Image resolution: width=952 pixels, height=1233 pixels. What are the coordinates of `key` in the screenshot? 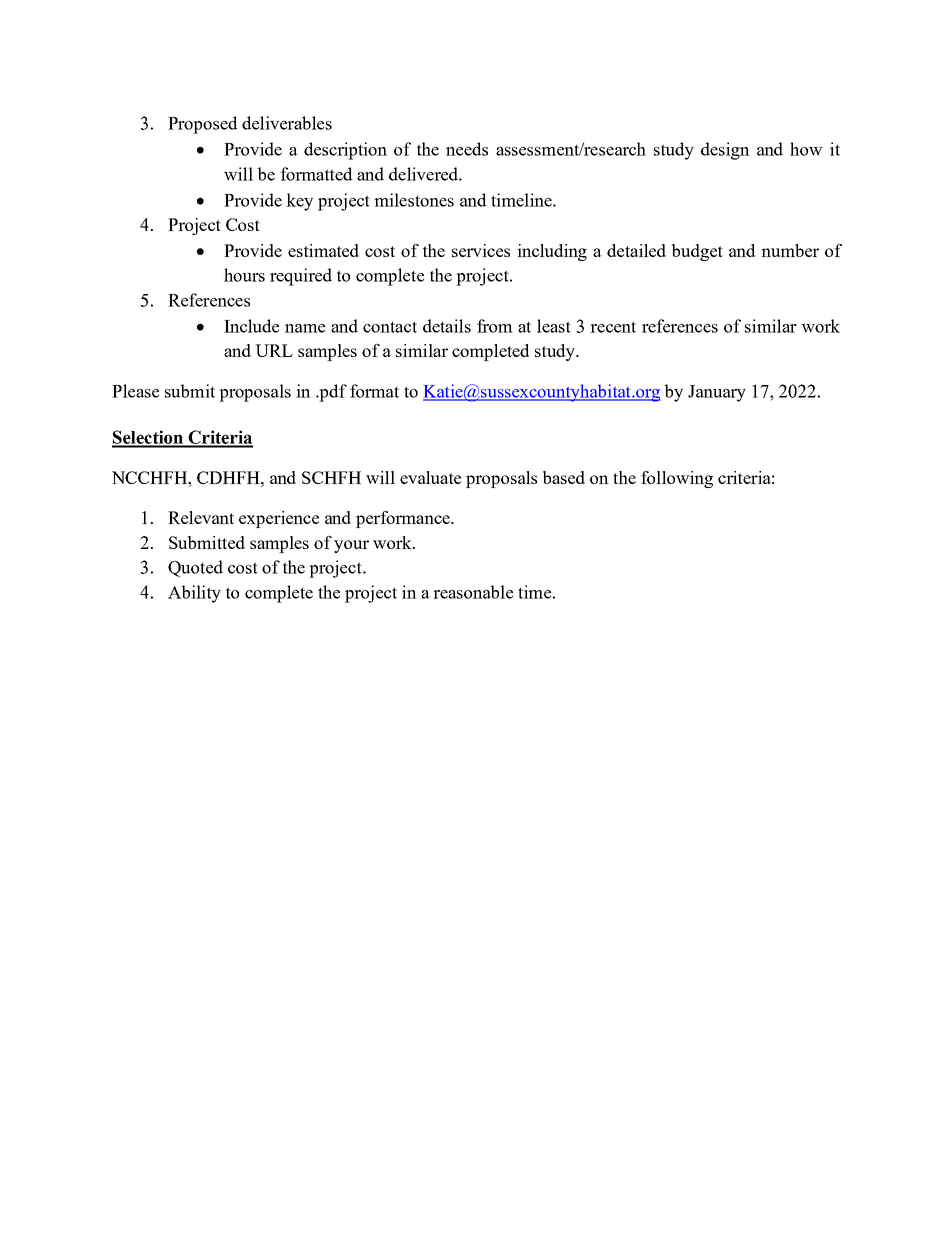 It's located at (299, 202).
